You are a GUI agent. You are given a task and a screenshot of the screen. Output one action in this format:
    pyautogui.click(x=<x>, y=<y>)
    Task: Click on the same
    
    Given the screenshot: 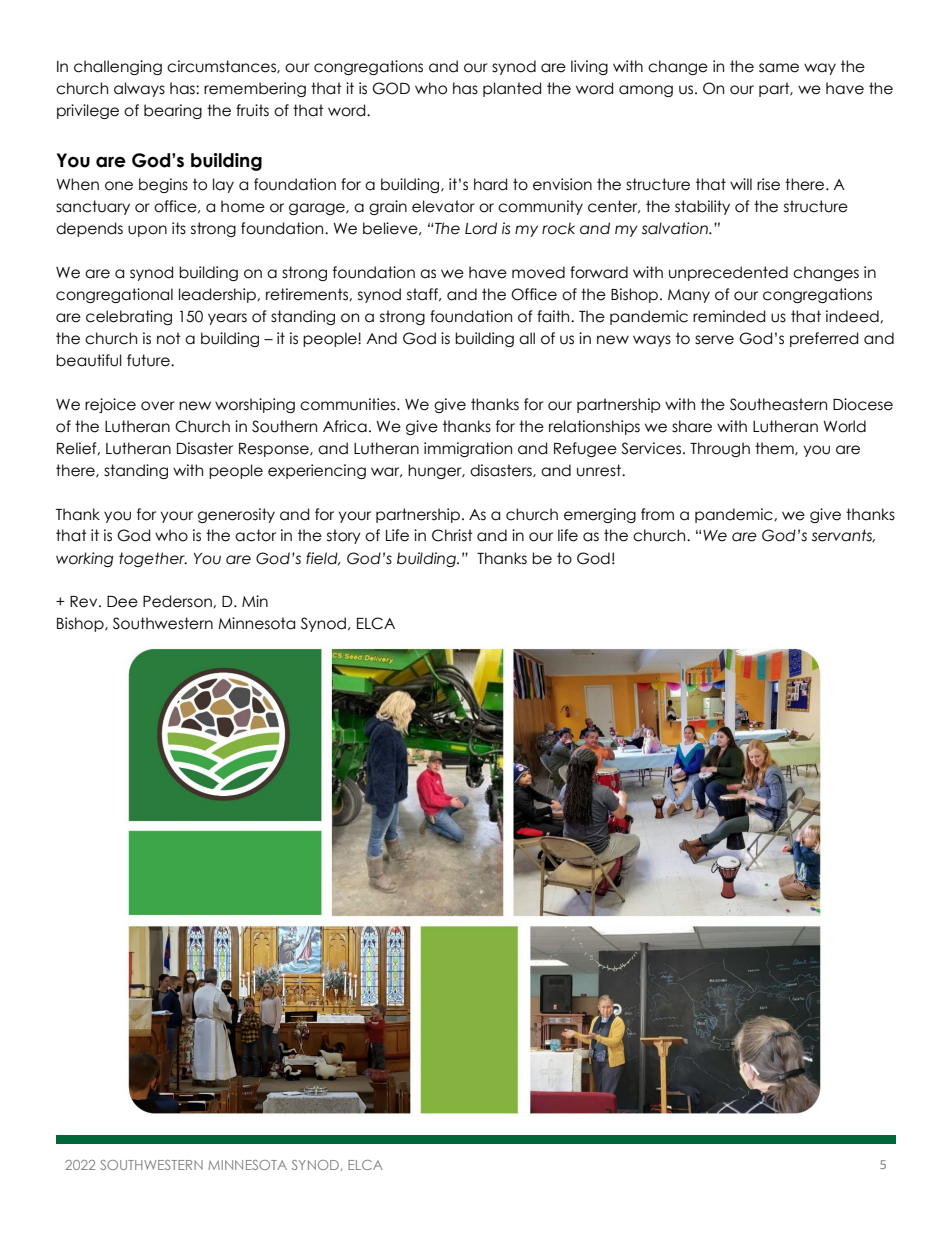 What is the action you would take?
    pyautogui.click(x=779, y=68)
